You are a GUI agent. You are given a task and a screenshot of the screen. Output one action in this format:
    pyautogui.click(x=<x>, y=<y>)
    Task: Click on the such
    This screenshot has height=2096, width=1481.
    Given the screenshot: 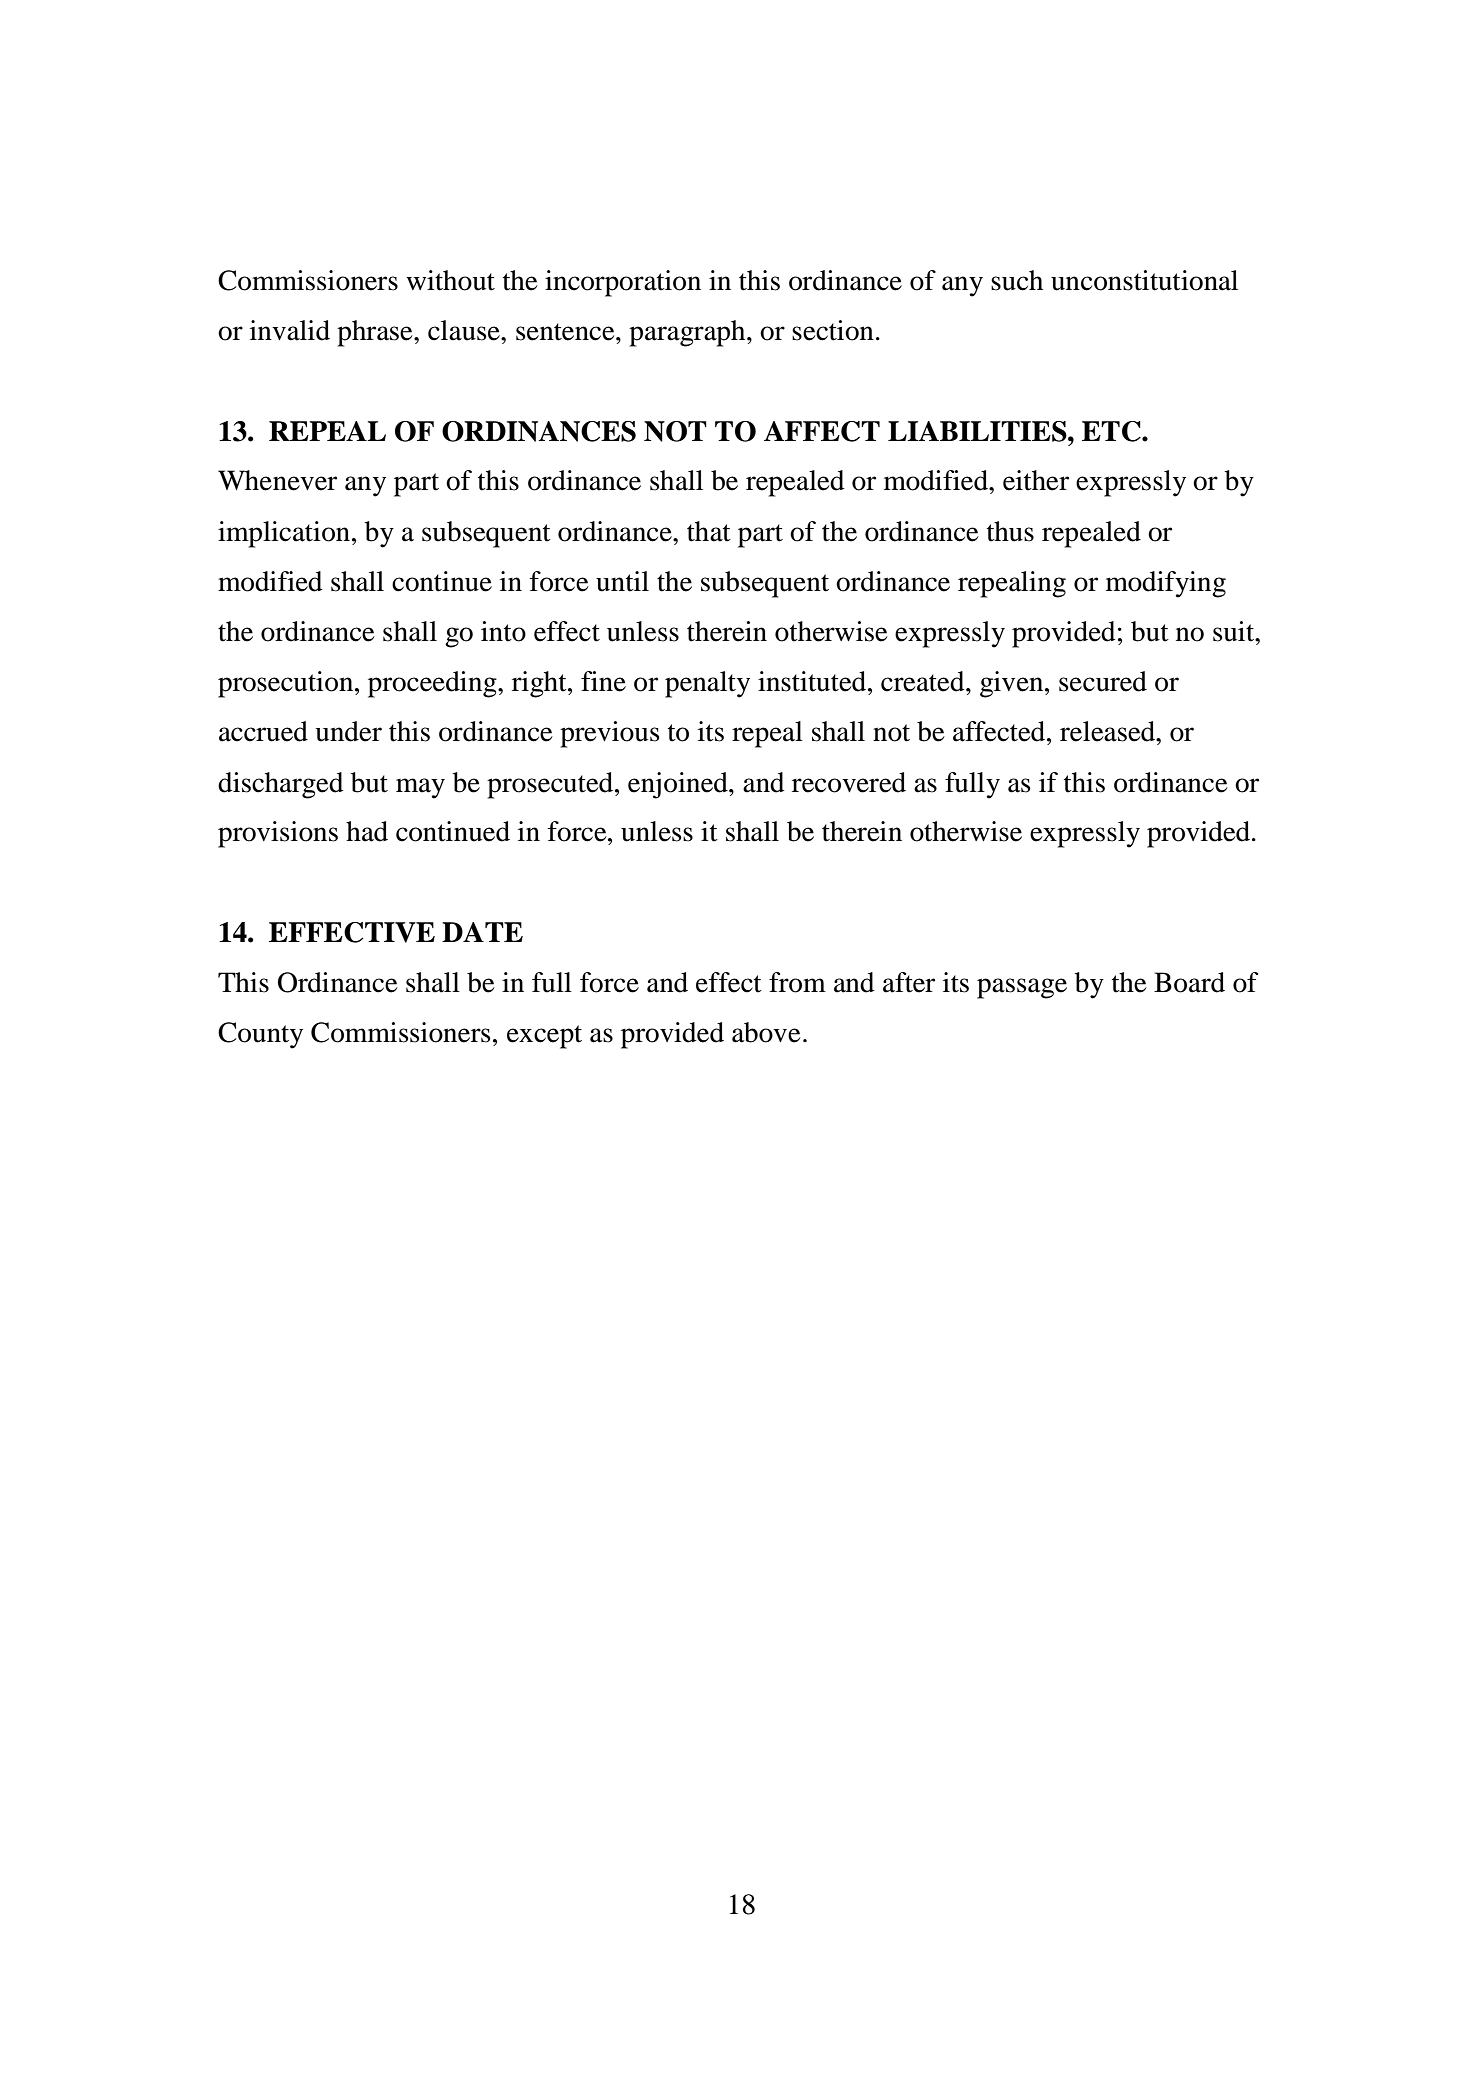 What is the action you would take?
    pyautogui.click(x=1017, y=280)
